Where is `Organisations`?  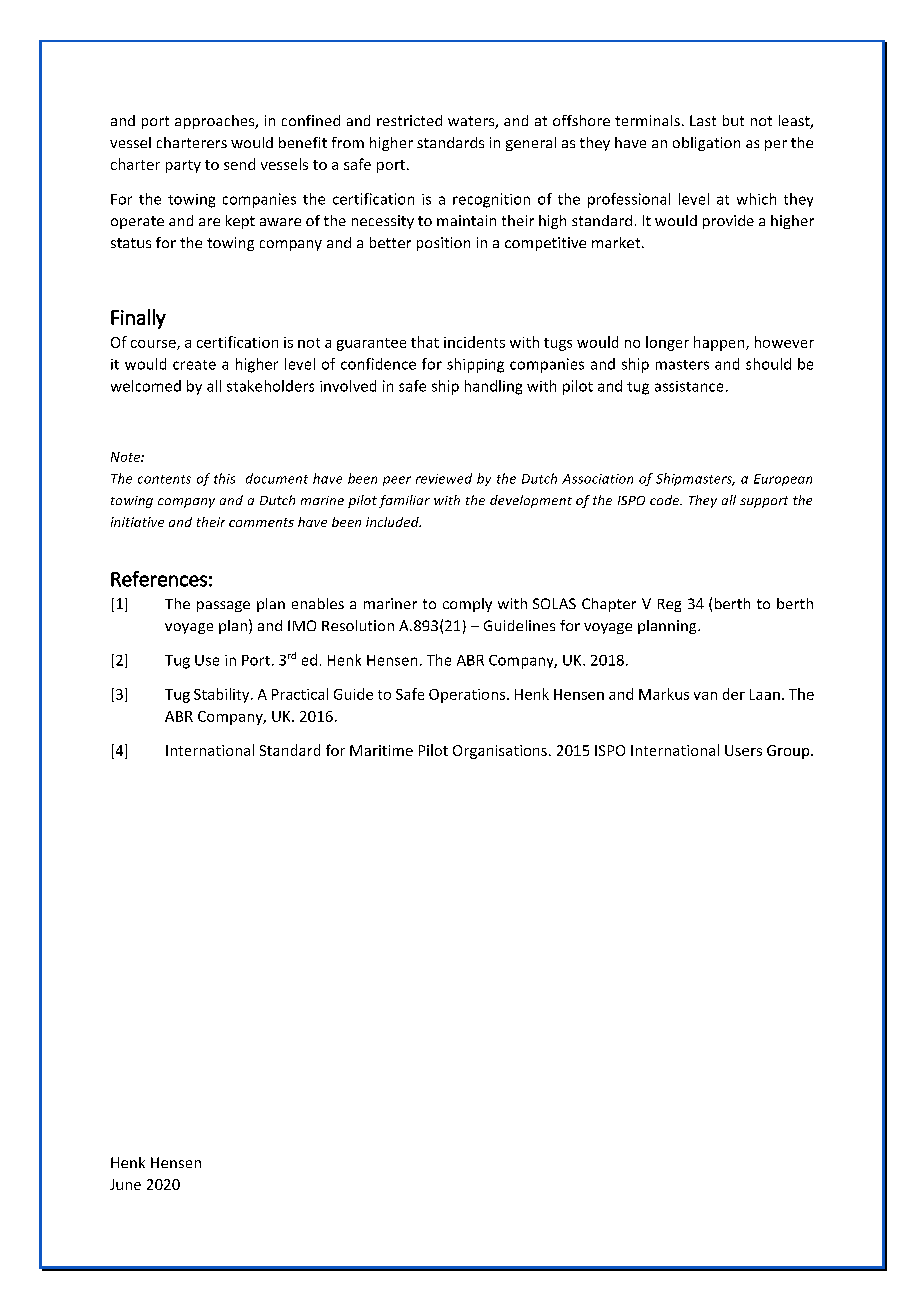
Organisations is located at coordinates (500, 752).
